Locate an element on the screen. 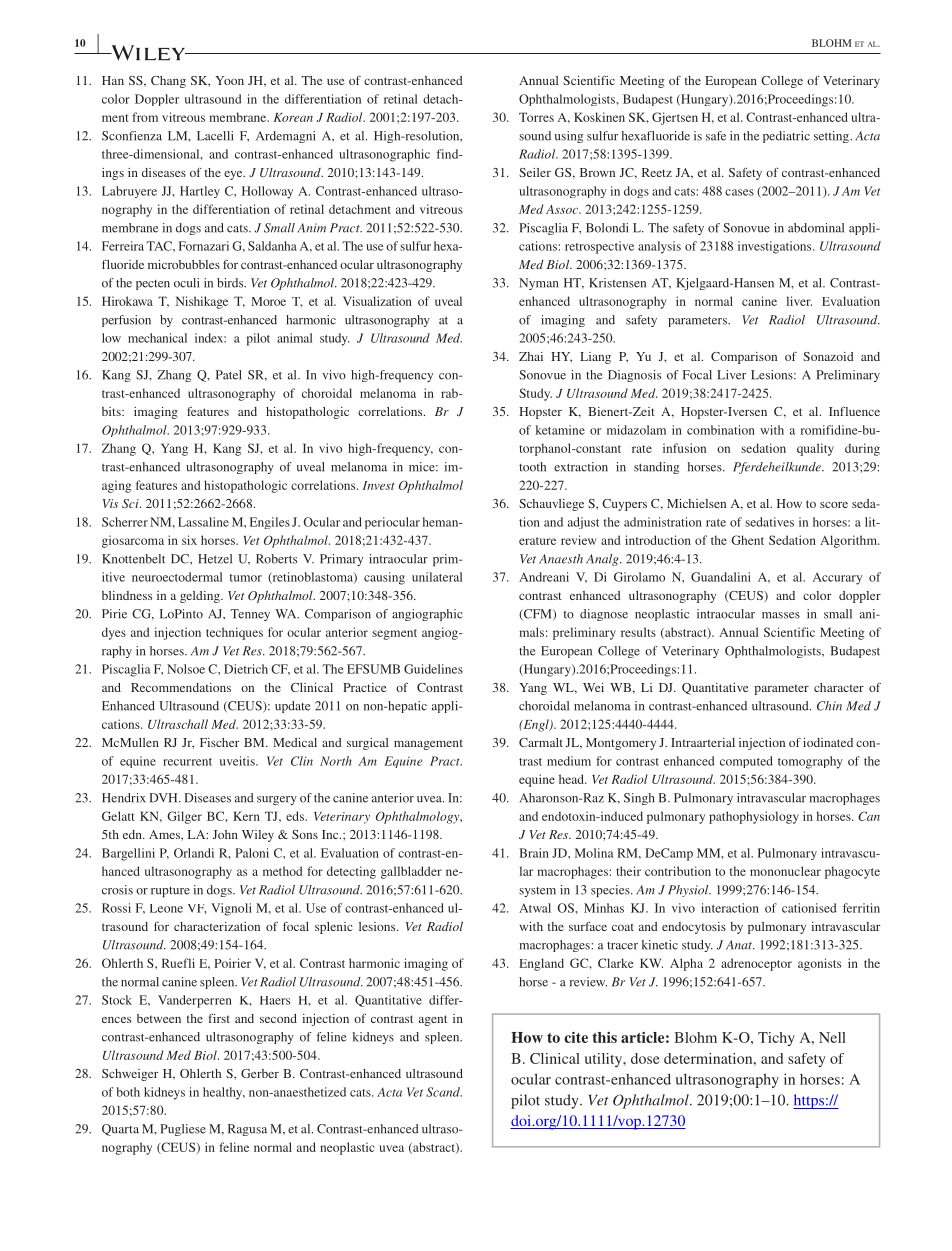  rupture is located at coordinates (170, 892).
